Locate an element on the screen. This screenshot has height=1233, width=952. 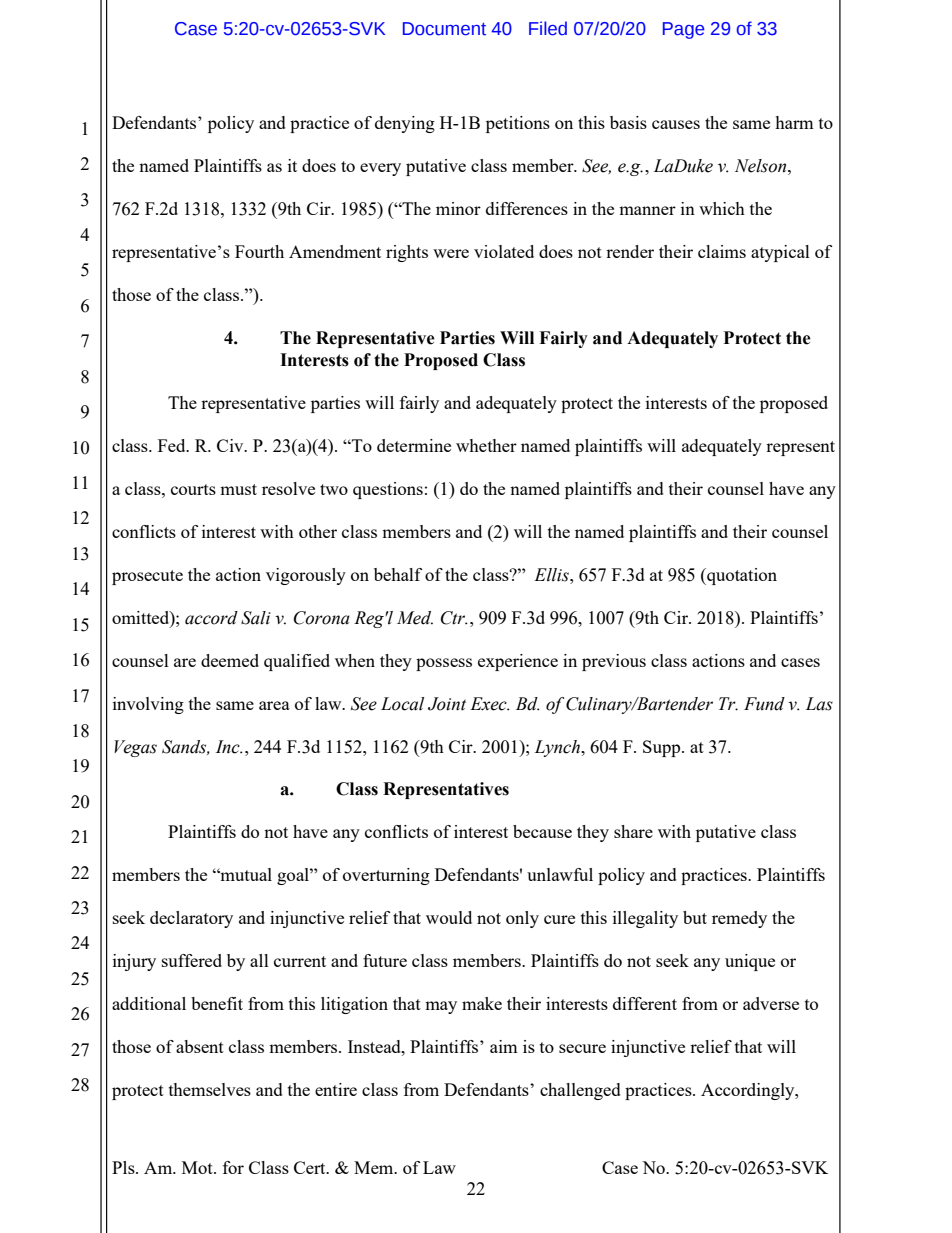
denying is located at coordinates (405, 124).
